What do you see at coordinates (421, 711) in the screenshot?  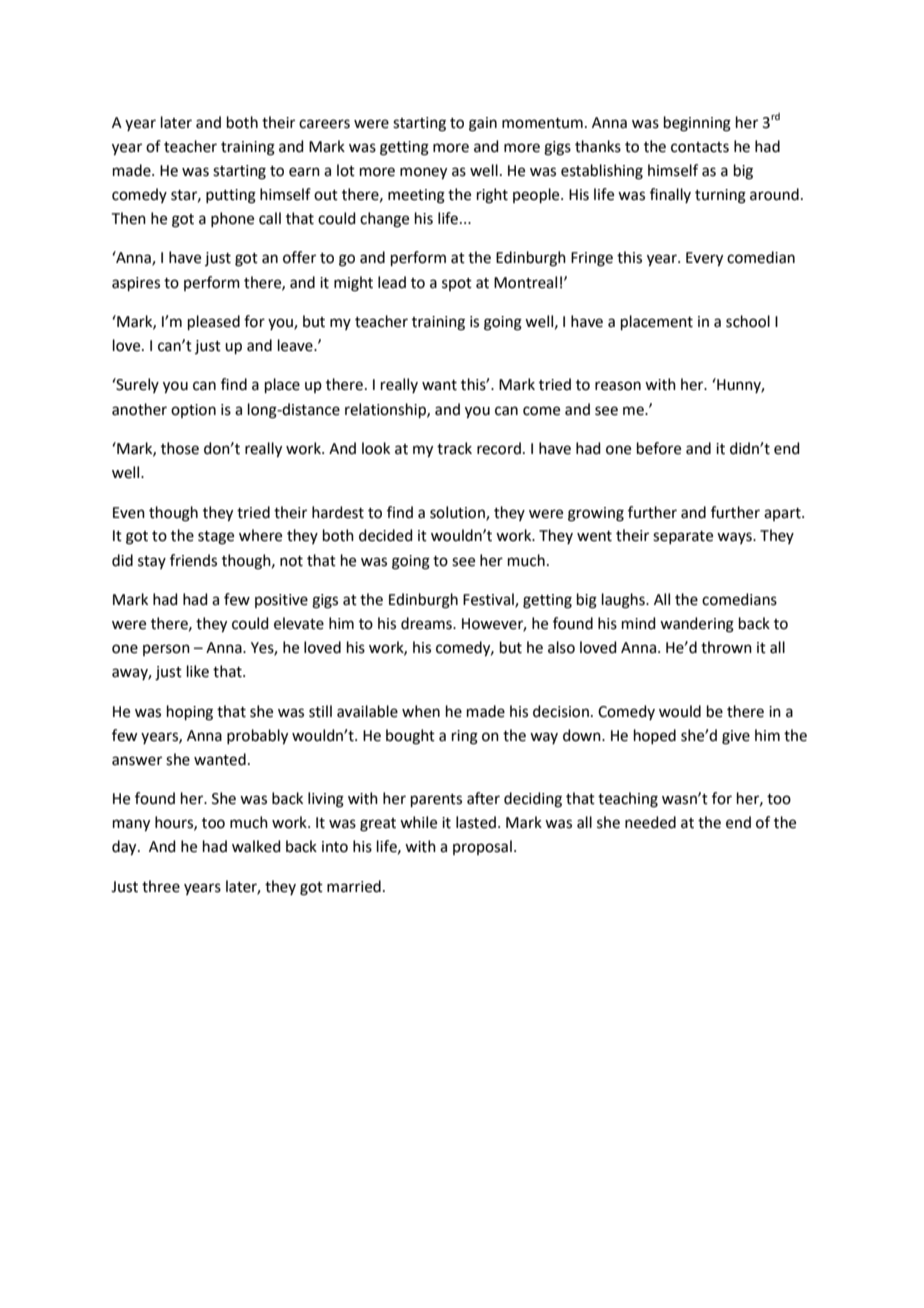 I see `when` at bounding box center [421, 711].
